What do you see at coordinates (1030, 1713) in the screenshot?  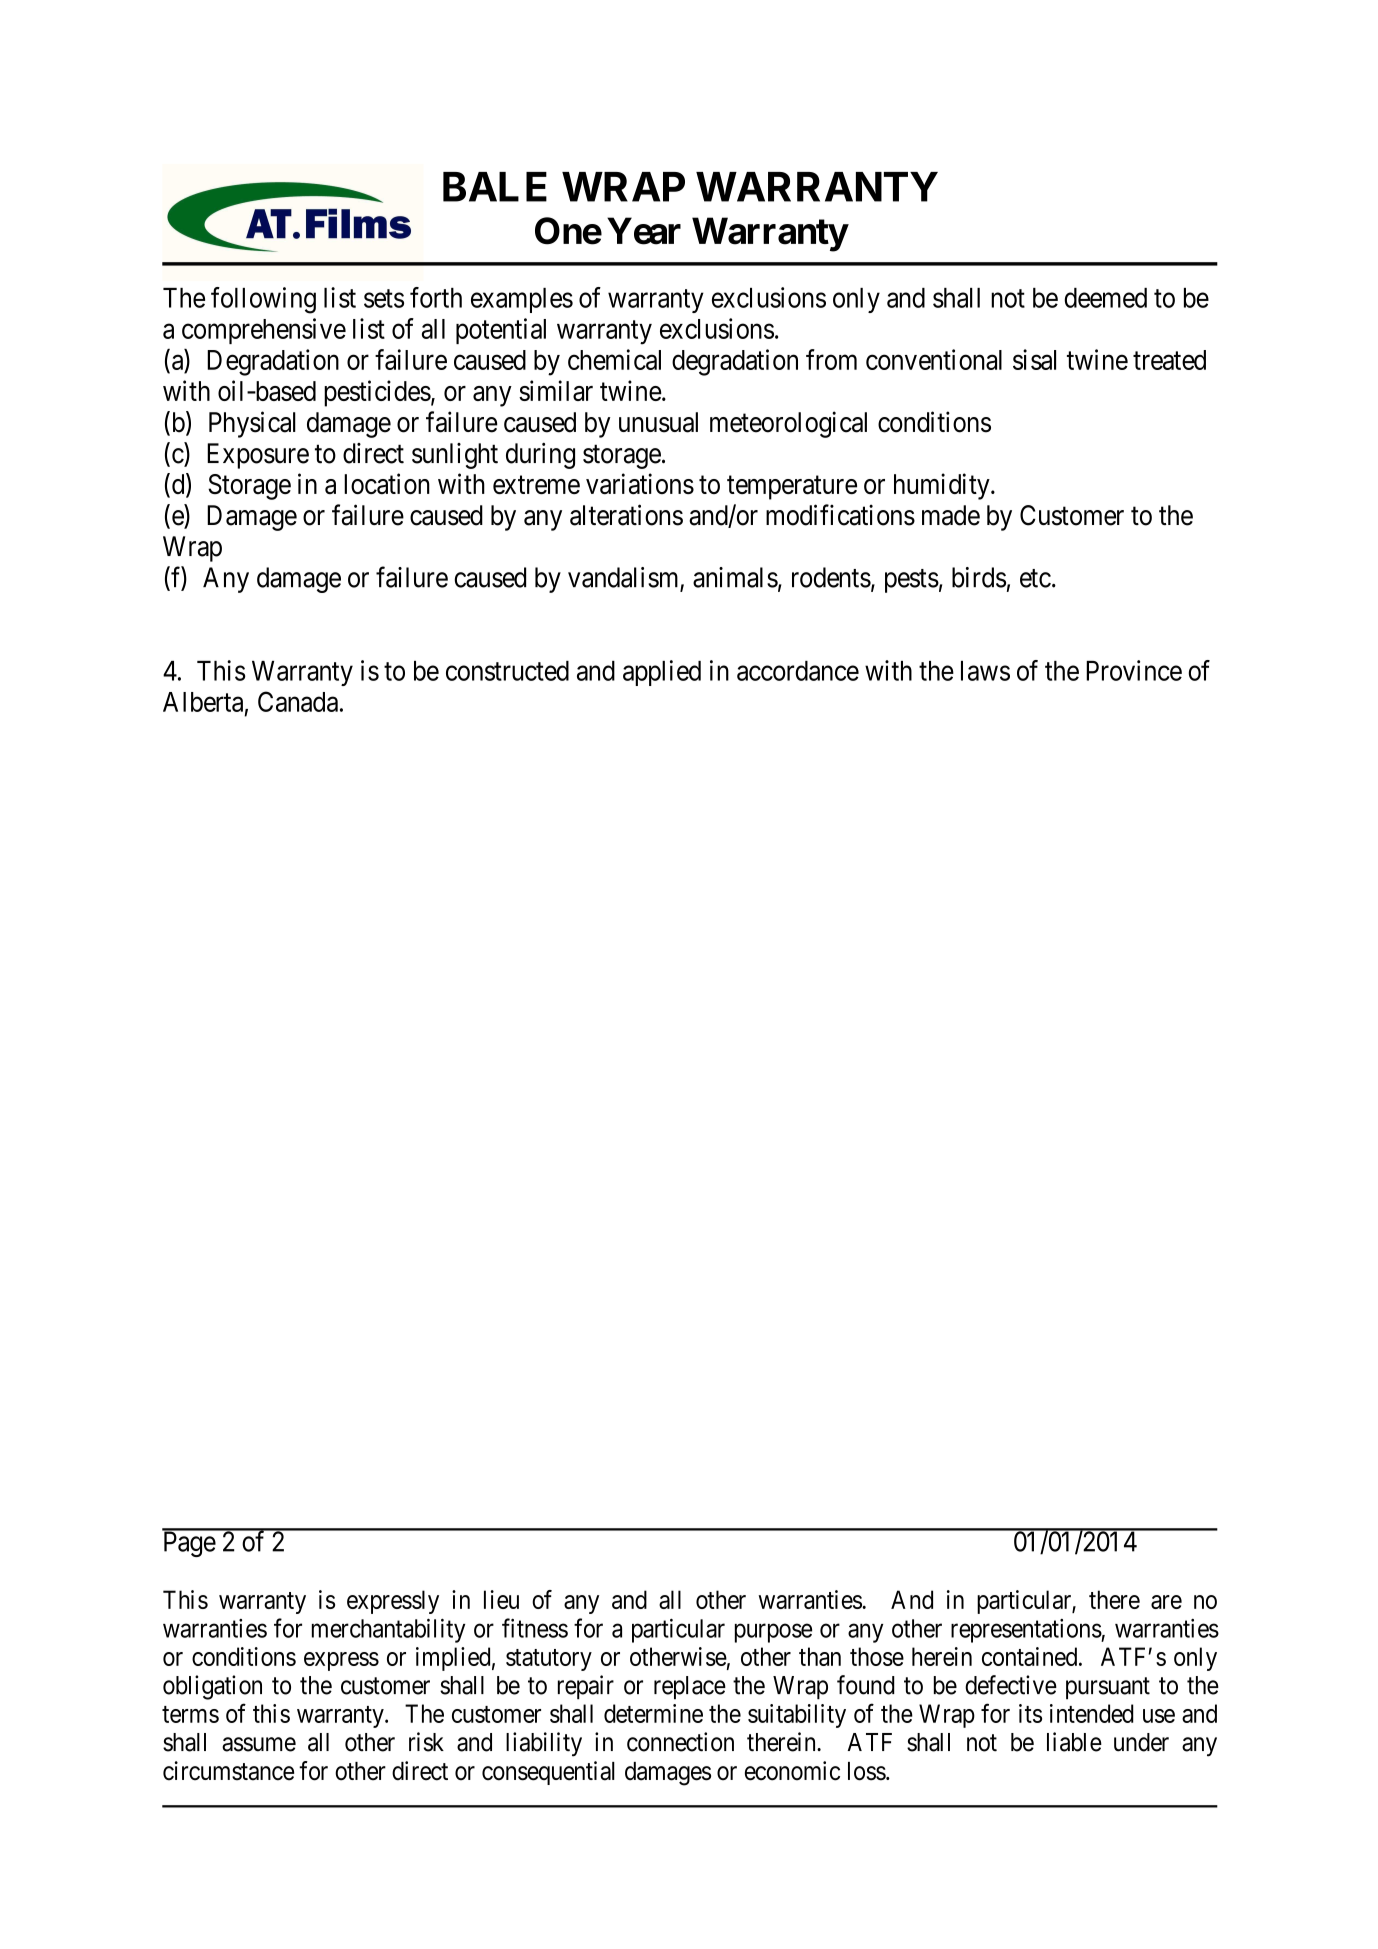 I see `its` at bounding box center [1030, 1713].
